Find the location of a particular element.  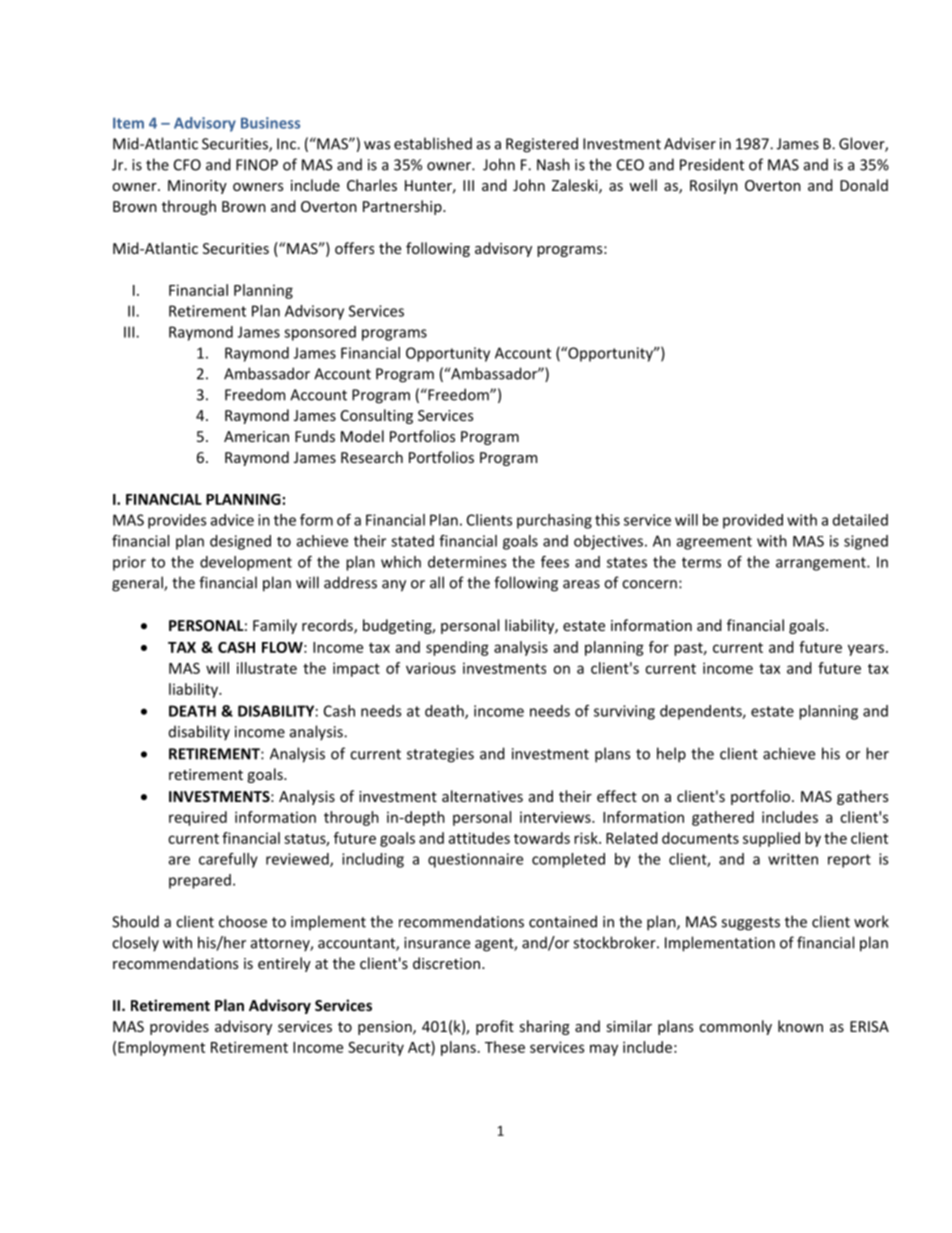

arrangement is located at coordinates (822, 564).
